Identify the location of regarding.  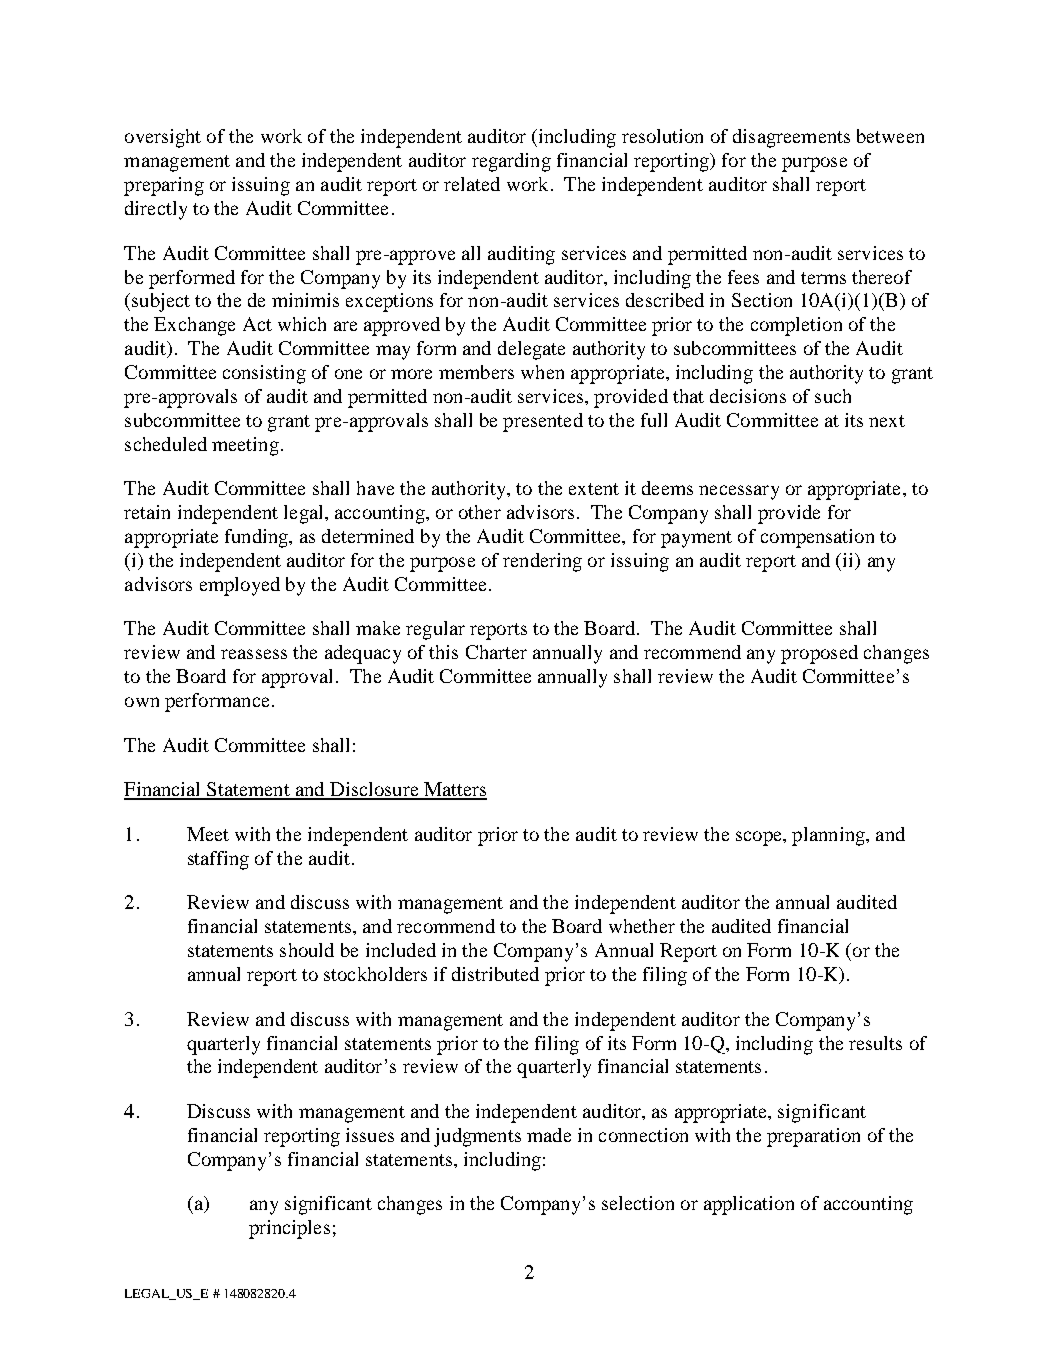
(511, 162).
